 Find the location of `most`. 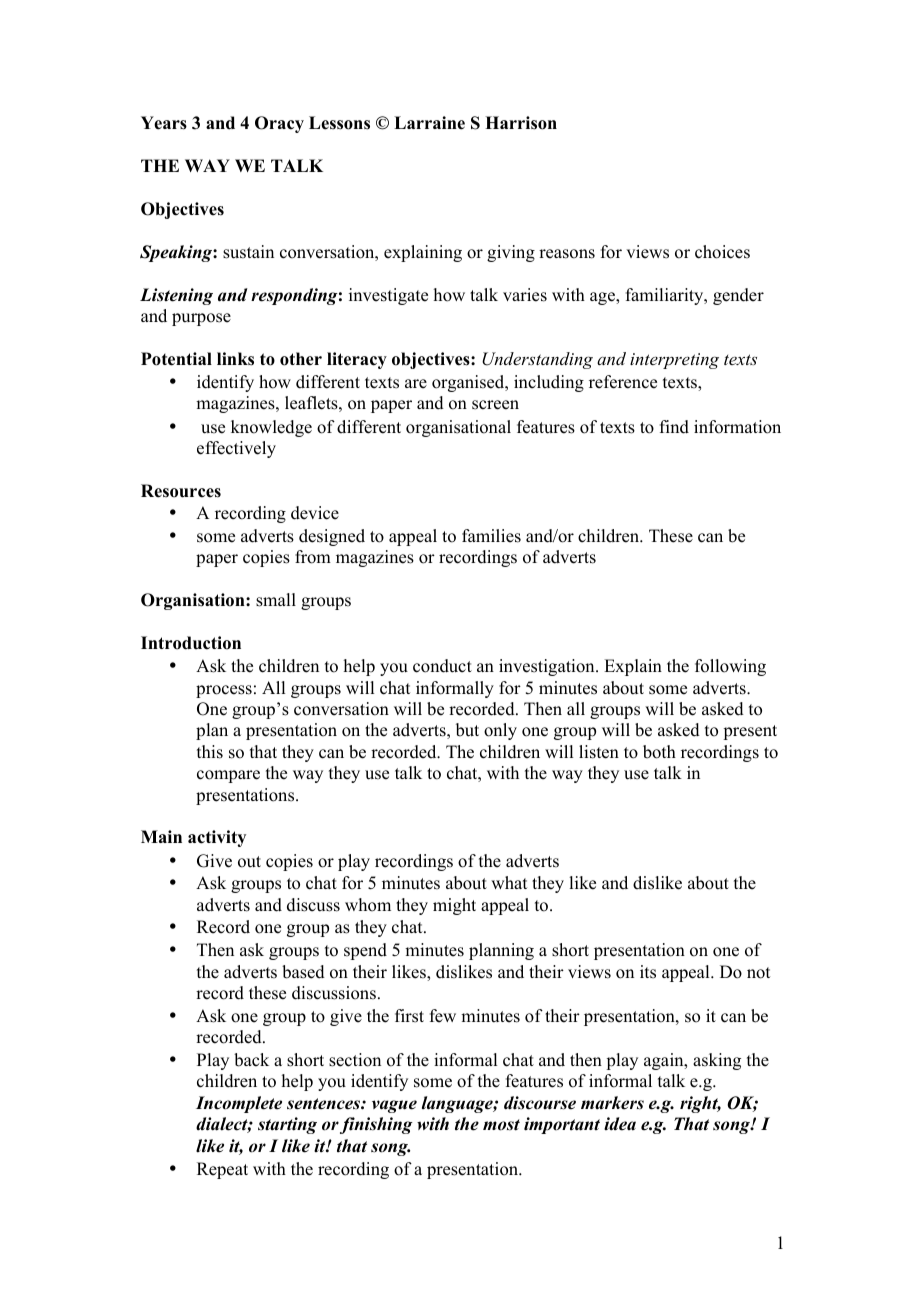

most is located at coordinates (501, 1125).
